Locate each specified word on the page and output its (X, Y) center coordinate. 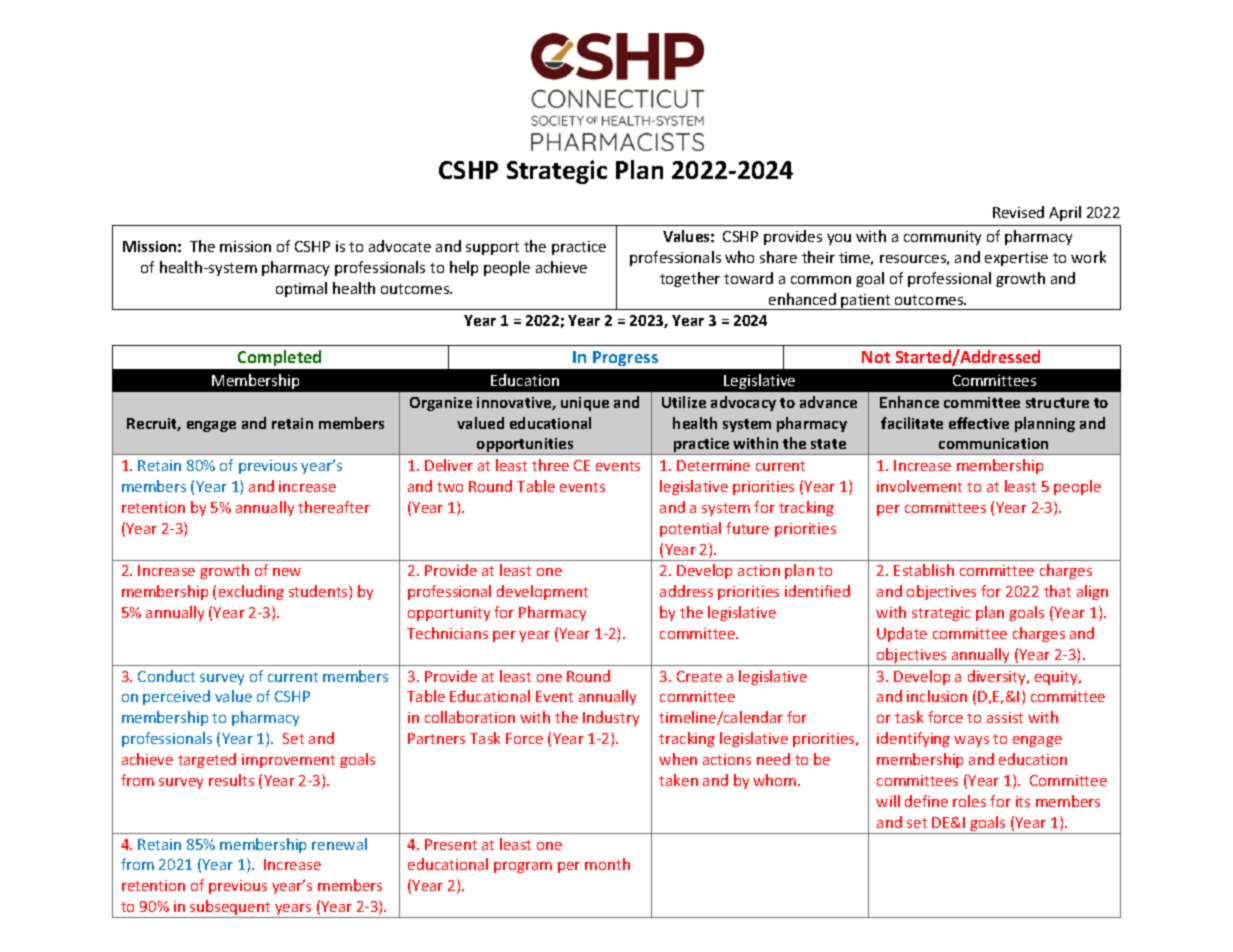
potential (690, 529)
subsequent (230, 909)
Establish (924, 570)
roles (969, 801)
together (690, 279)
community (942, 238)
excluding (251, 592)
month (607, 864)
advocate (400, 246)
